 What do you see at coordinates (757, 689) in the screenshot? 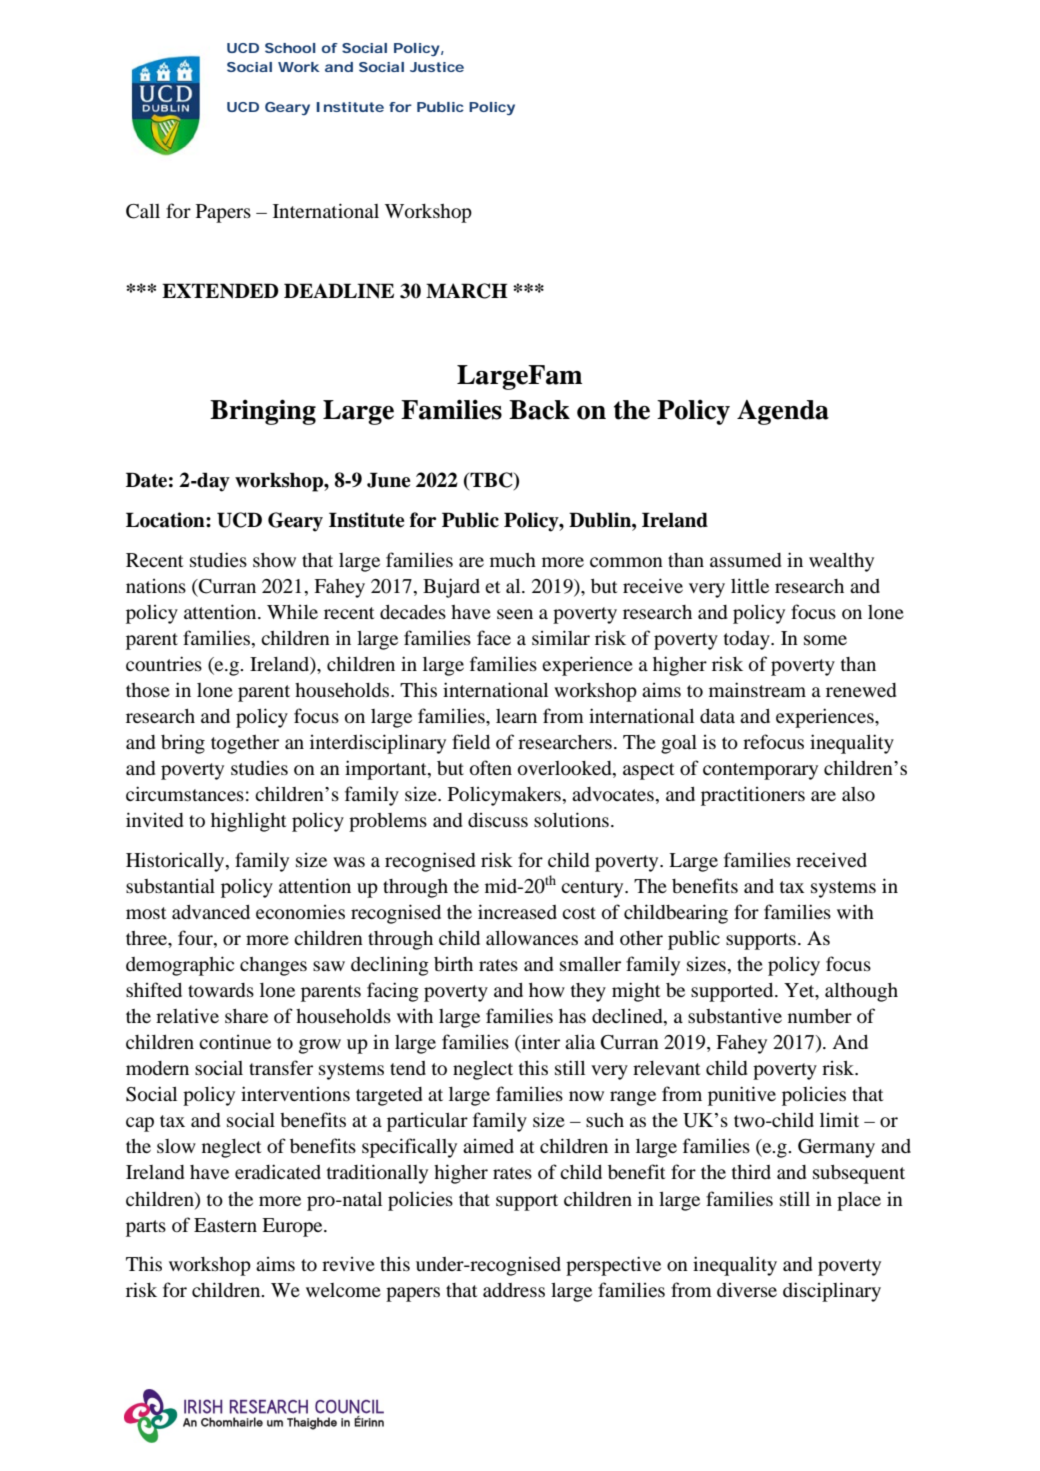
I see `mainstream` at bounding box center [757, 689].
